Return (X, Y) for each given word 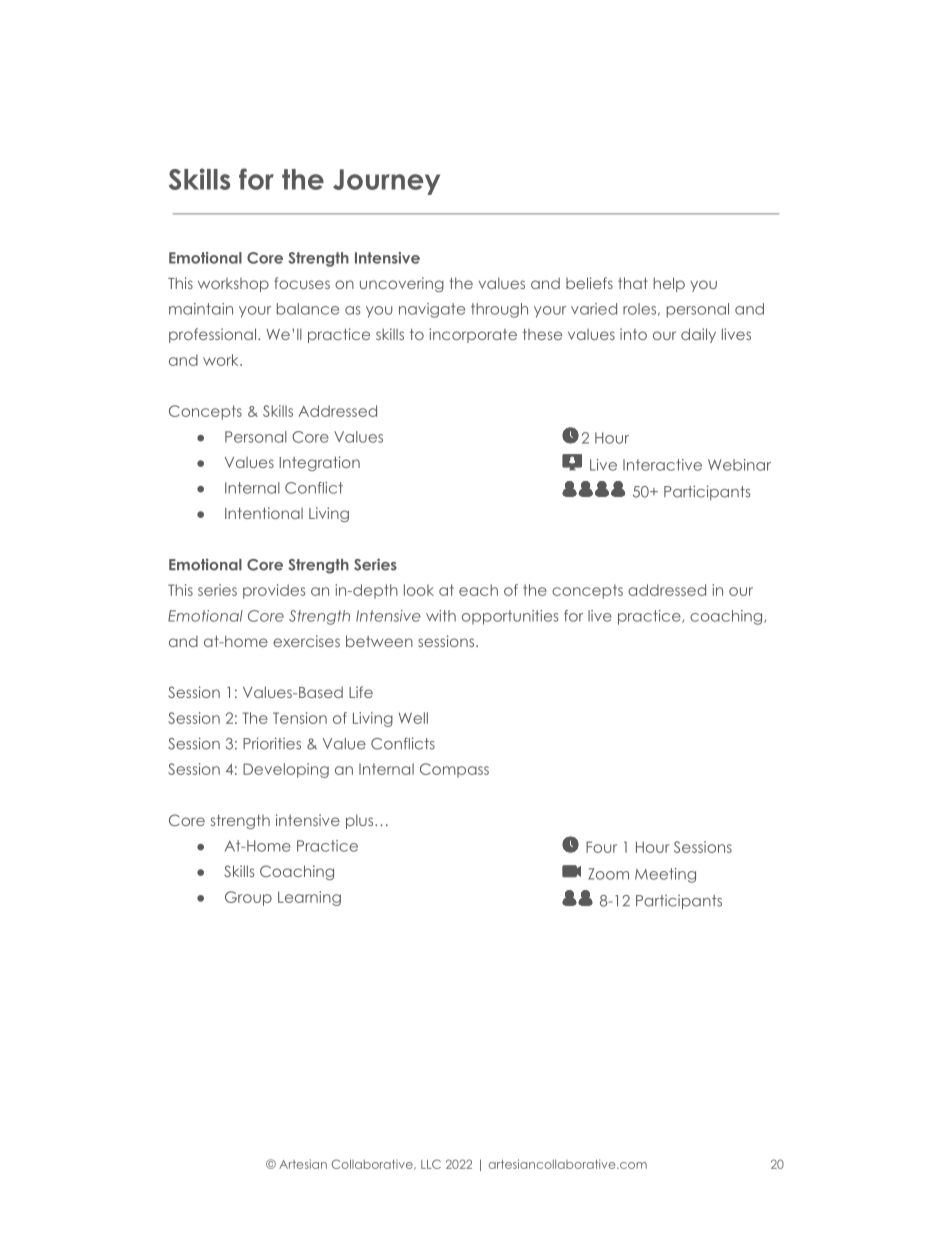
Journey (386, 182)
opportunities (510, 617)
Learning (309, 898)
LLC (431, 1164)
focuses (302, 283)
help (669, 284)
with (441, 616)
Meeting (665, 875)
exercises (306, 641)
